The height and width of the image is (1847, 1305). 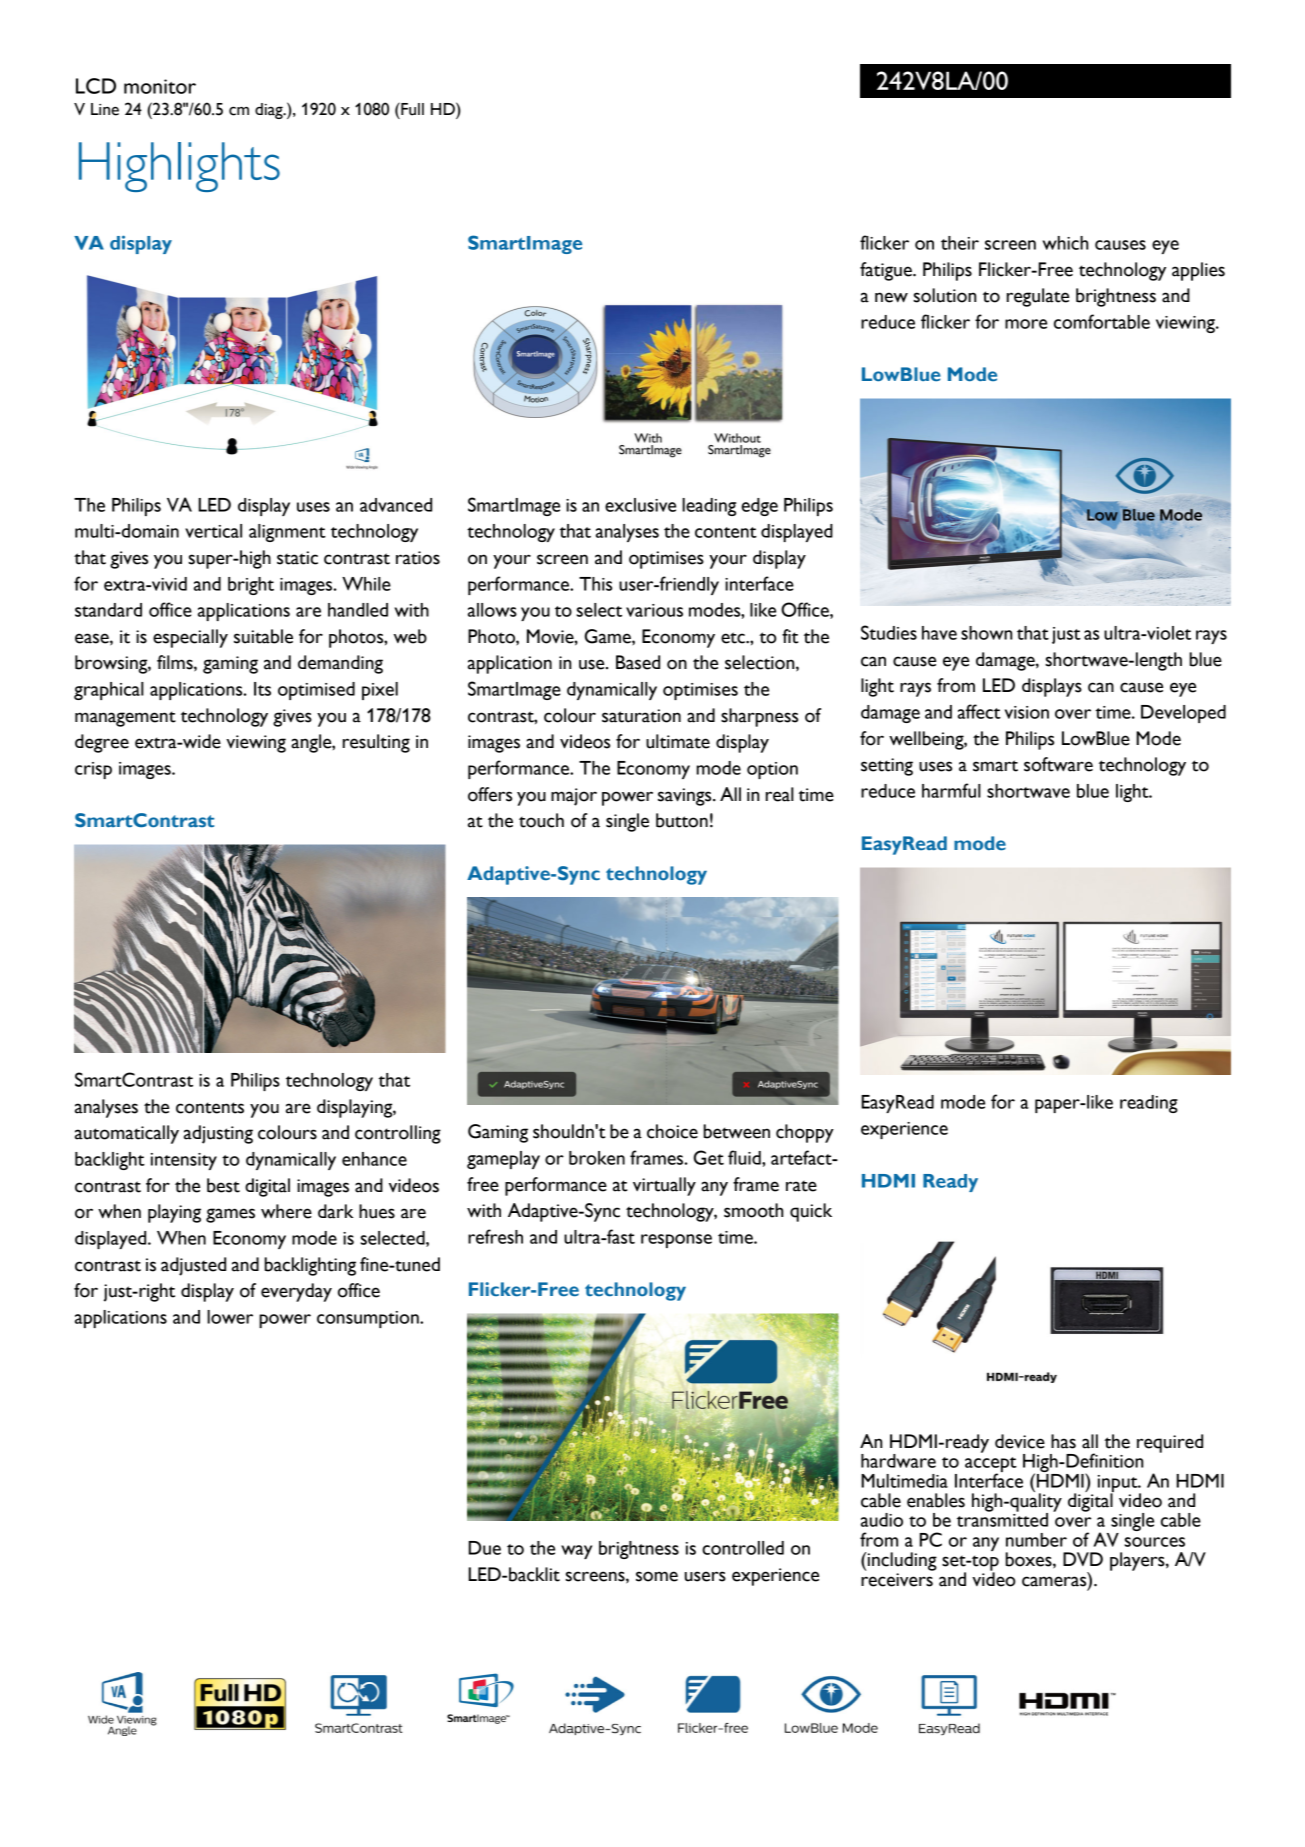 I want to click on savings, so click(x=686, y=797).
